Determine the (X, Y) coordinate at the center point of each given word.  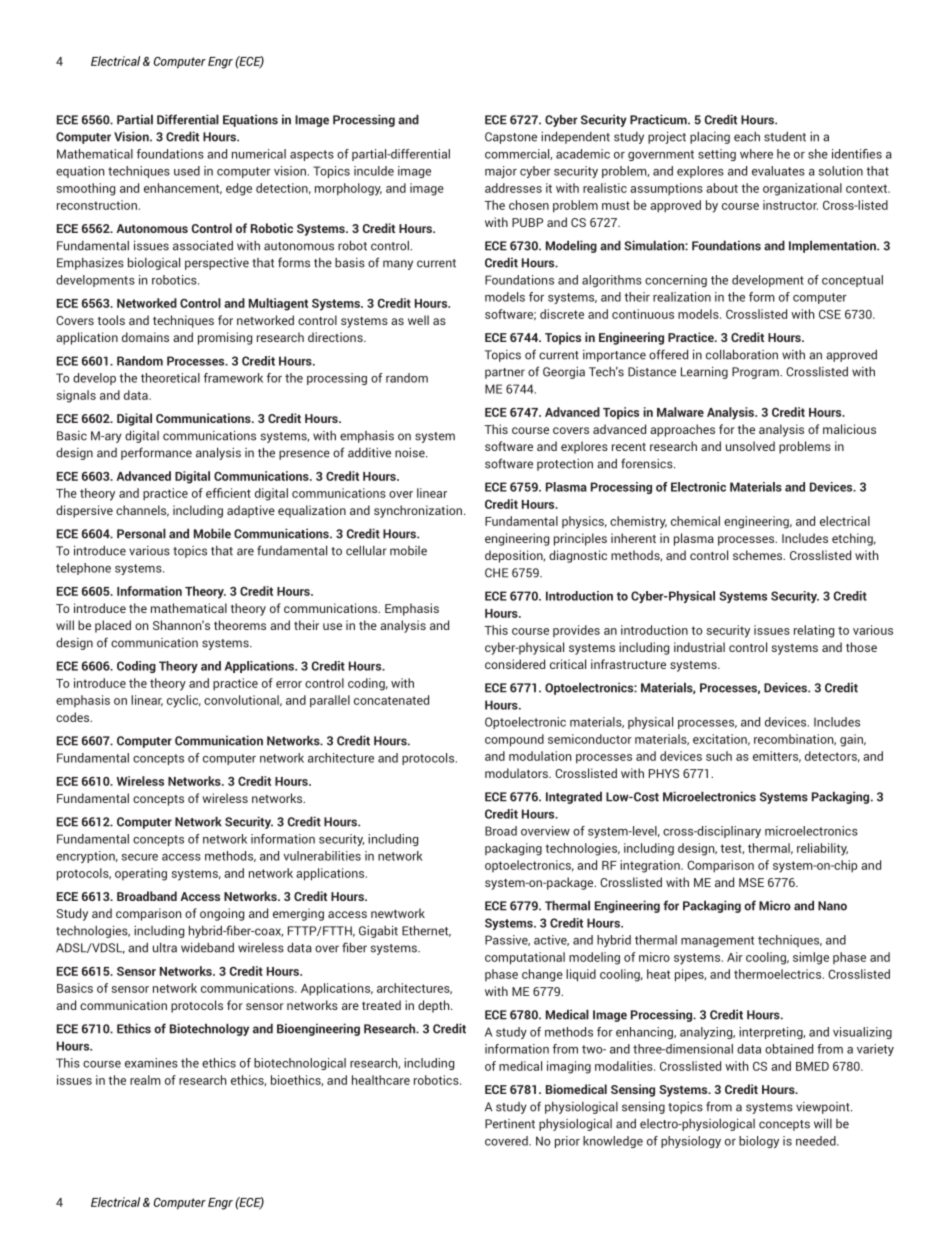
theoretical (170, 378)
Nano (832, 906)
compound (514, 740)
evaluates (778, 171)
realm (145, 1080)
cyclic (184, 701)
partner (505, 373)
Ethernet (426, 931)
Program (756, 373)
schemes (759, 555)
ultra (165, 947)
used (187, 171)
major (501, 172)
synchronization (419, 511)
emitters (777, 757)
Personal (141, 533)
